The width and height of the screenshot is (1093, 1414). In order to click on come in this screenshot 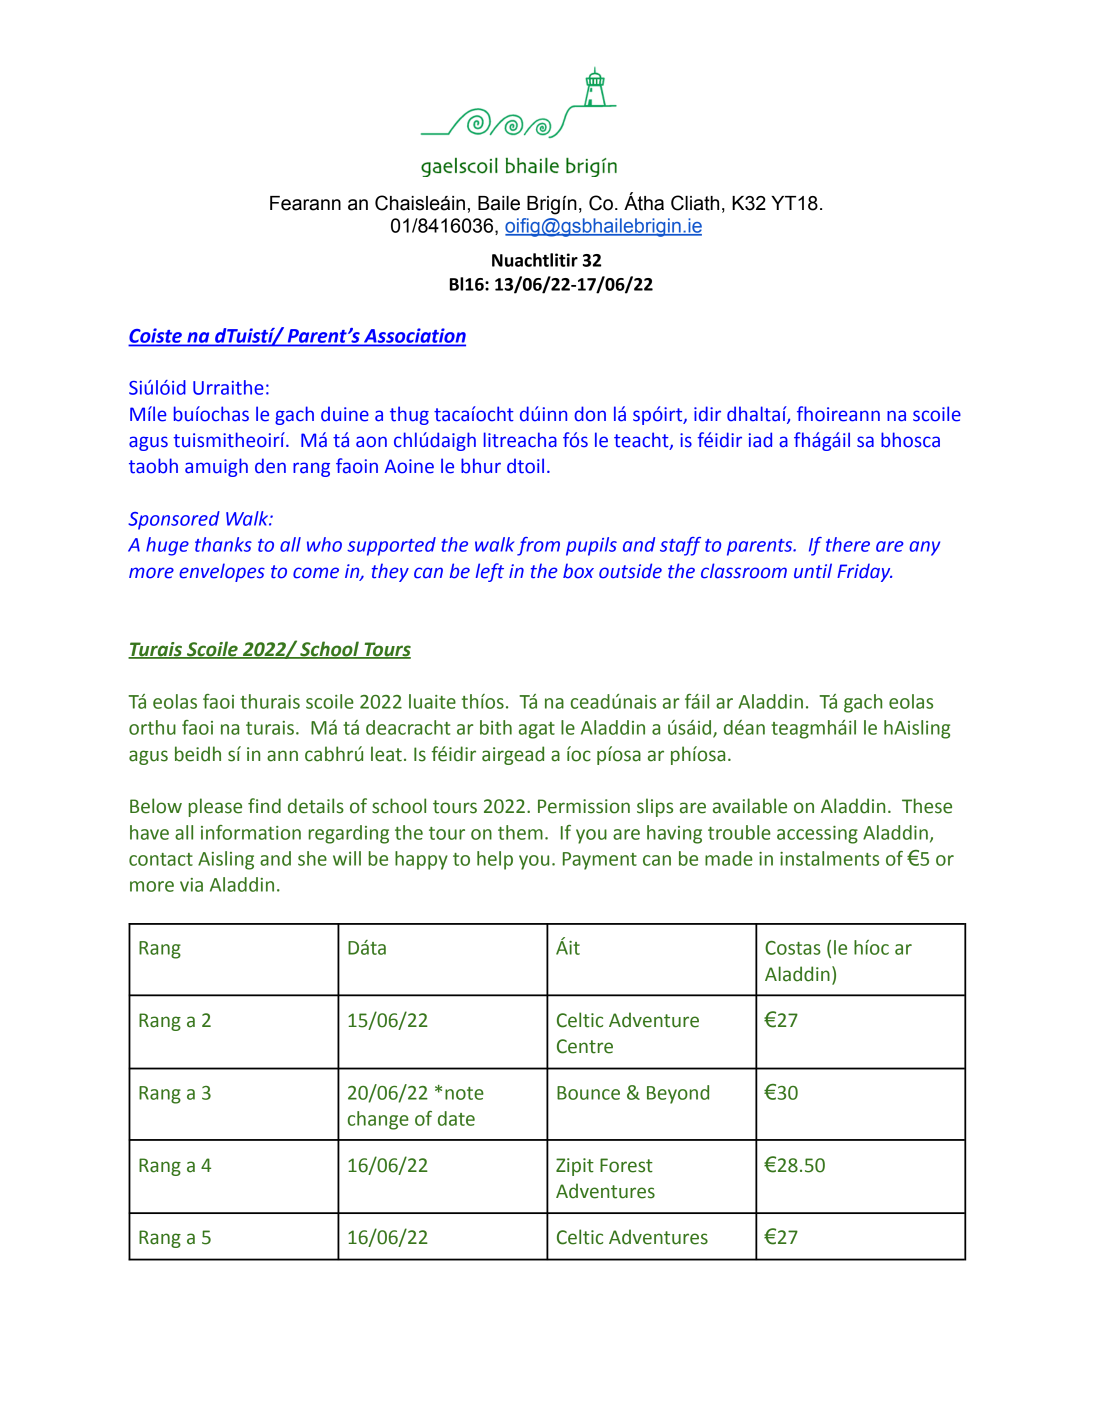, I will do `click(316, 573)`.
